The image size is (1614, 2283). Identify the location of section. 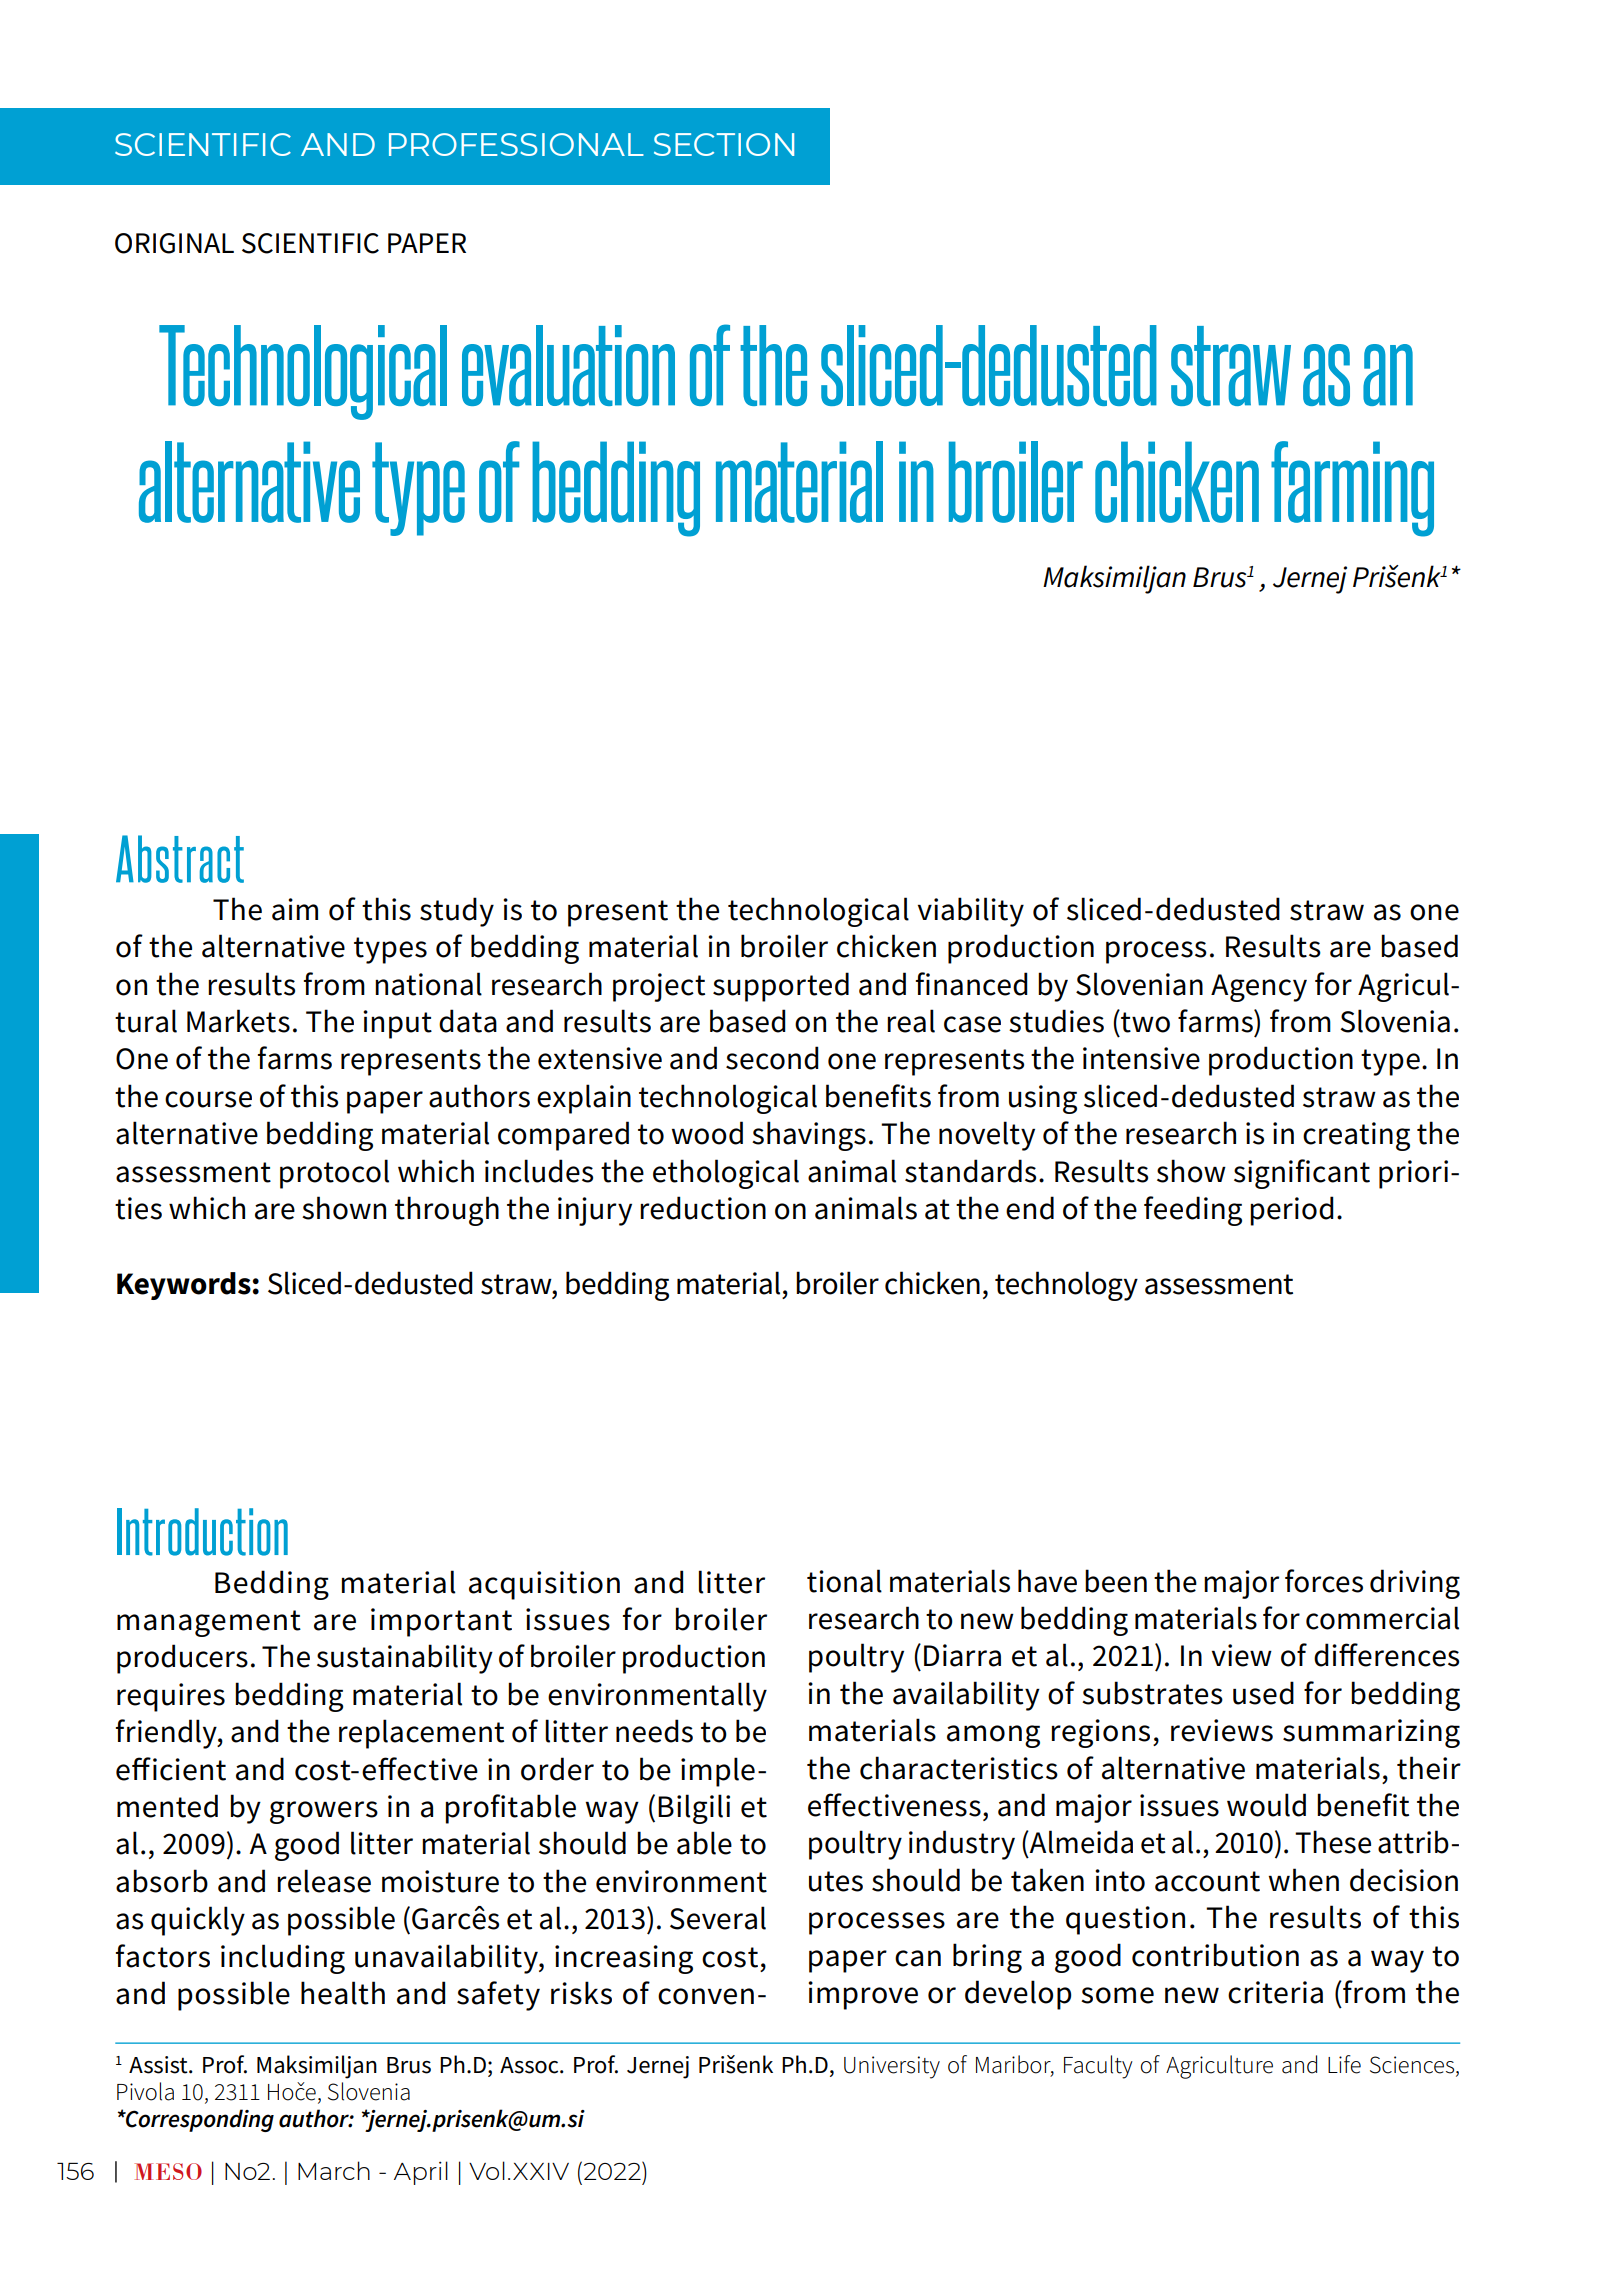
(724, 144).
